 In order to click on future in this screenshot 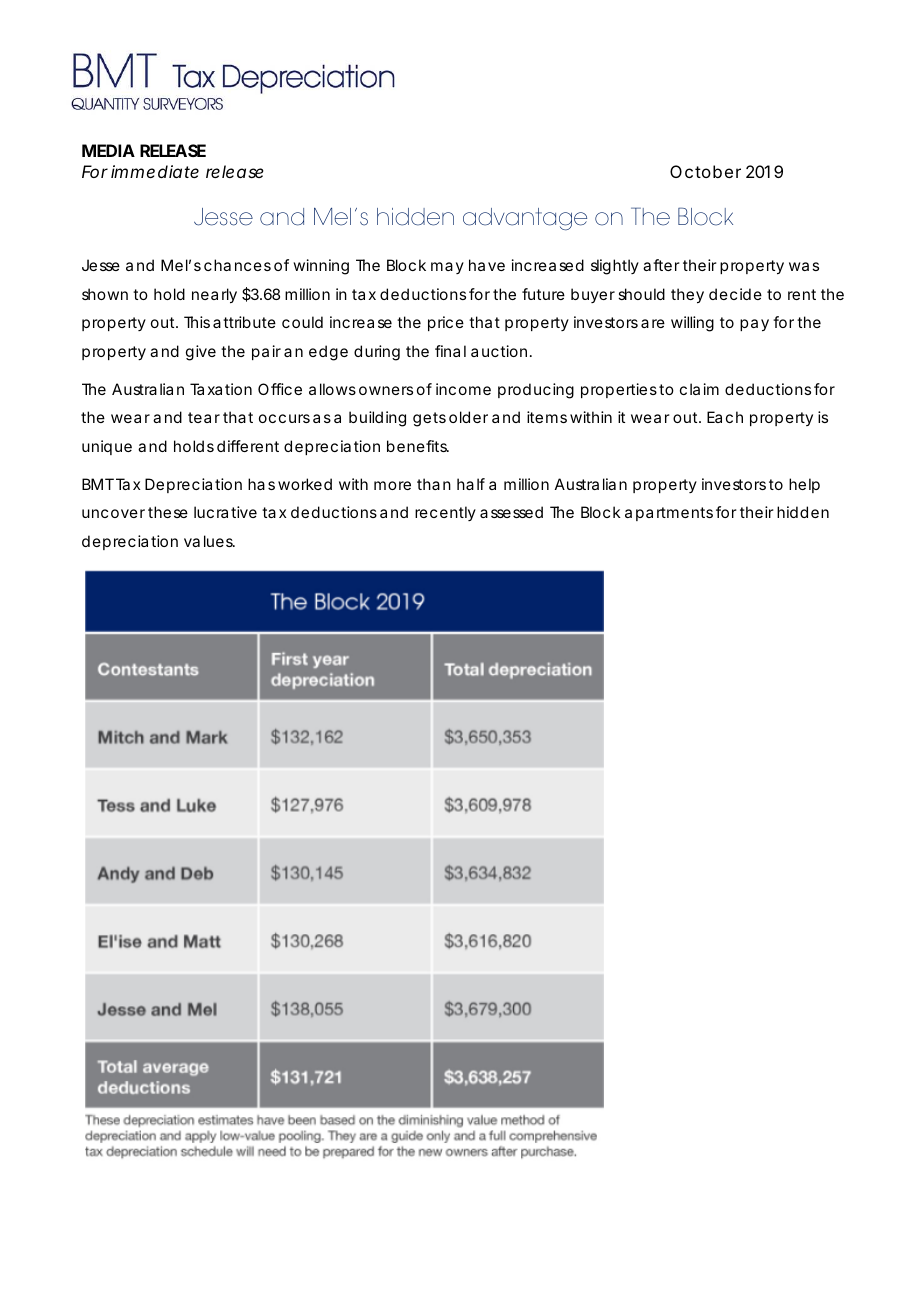, I will do `click(543, 294)`.
